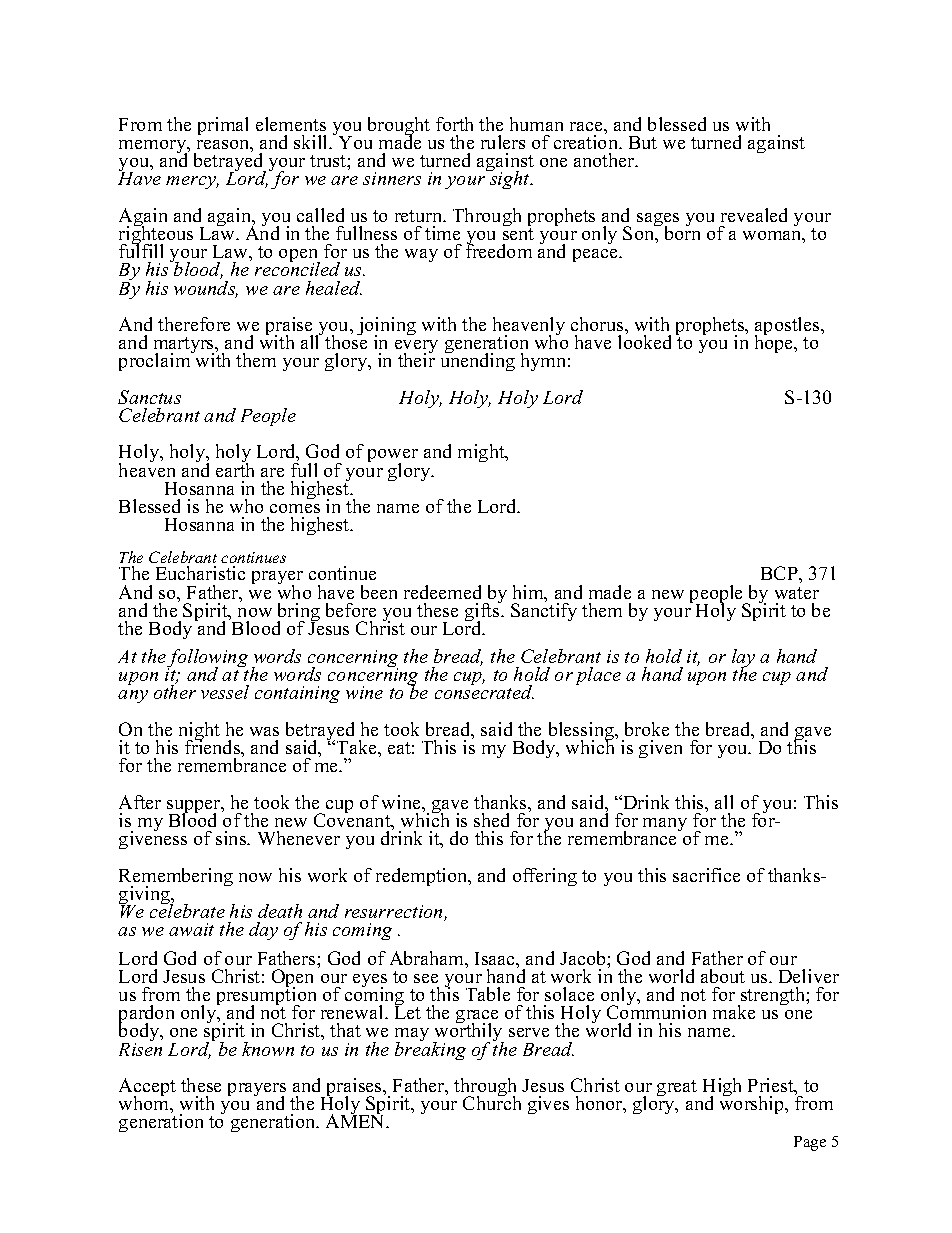 This document has height=1233, width=952. Describe the element at coordinates (483, 612) in the document. I see `gifts` at that location.
